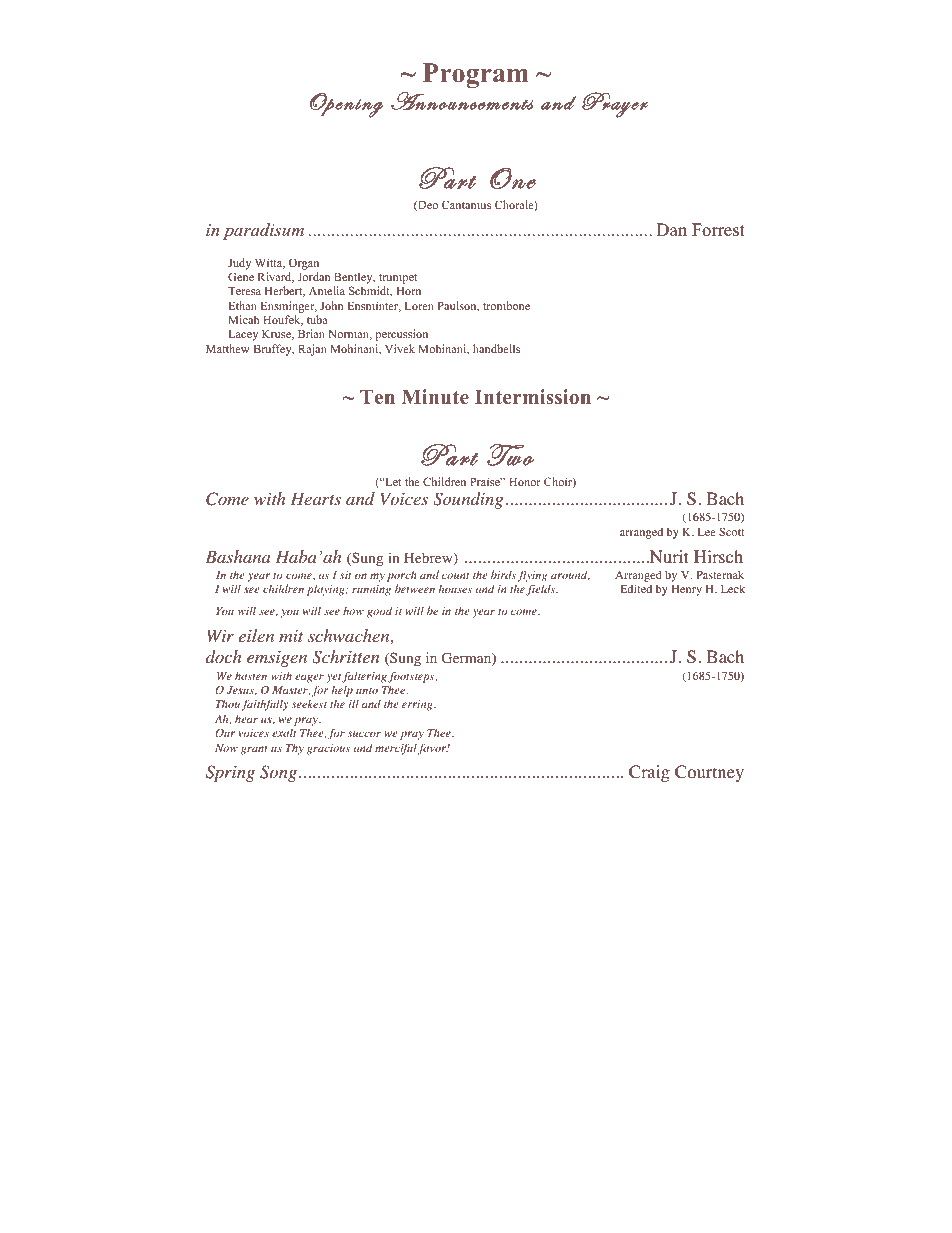  I want to click on Loren, so click(419, 306).
